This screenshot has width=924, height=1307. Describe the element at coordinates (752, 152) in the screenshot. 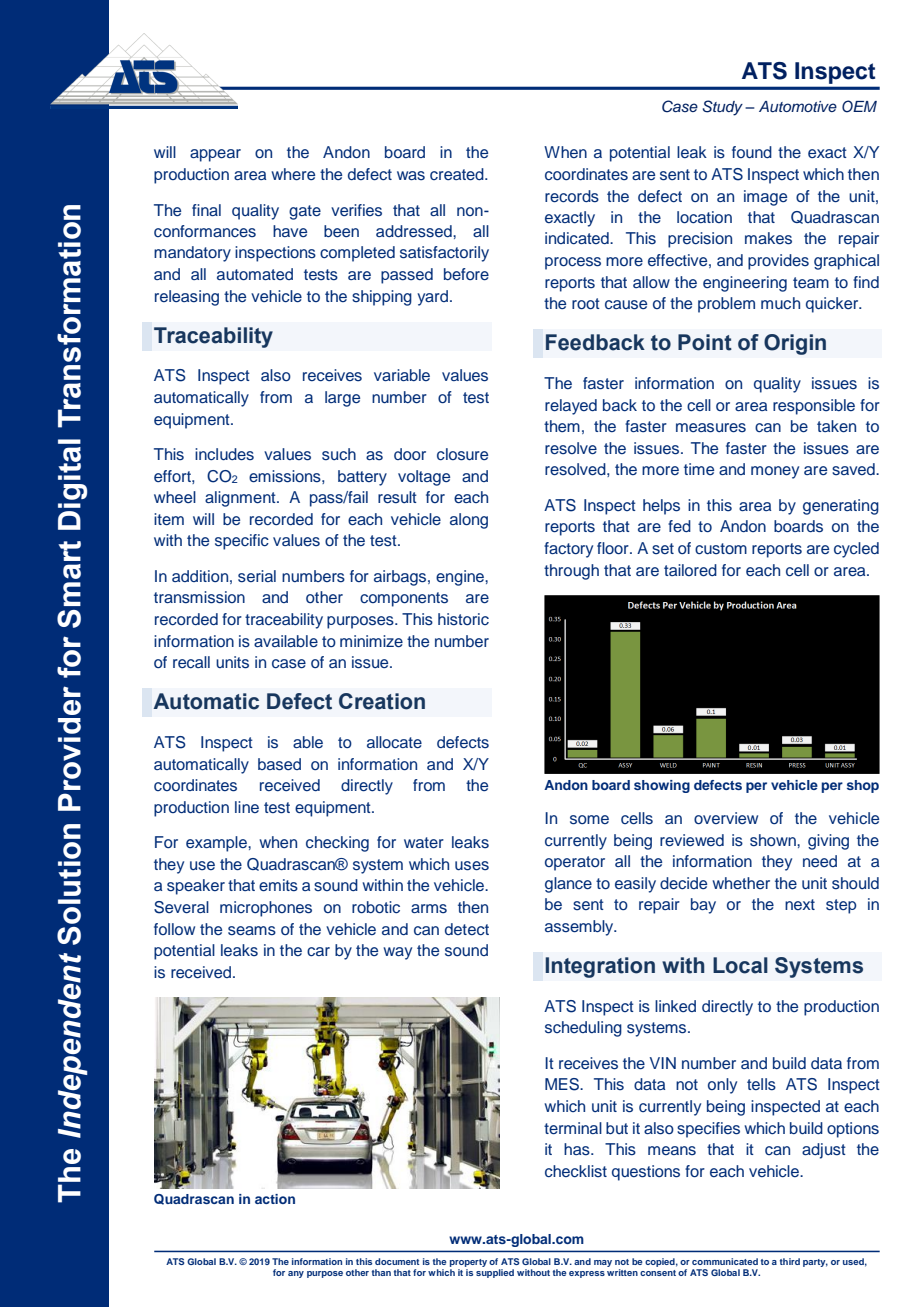

I see `found` at that location.
